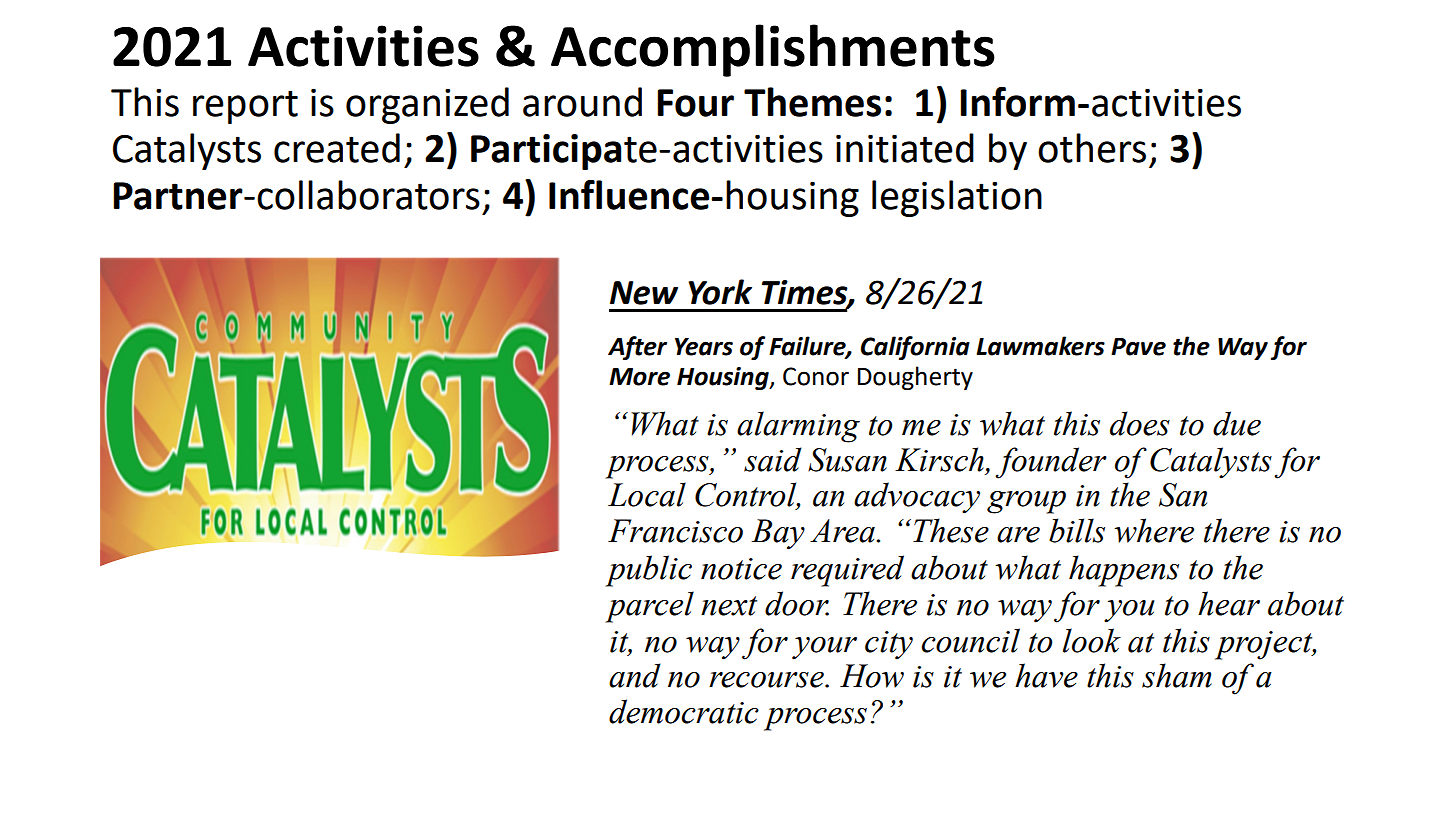 This screenshot has width=1456, height=819. I want to click on others, so click(1092, 148).
